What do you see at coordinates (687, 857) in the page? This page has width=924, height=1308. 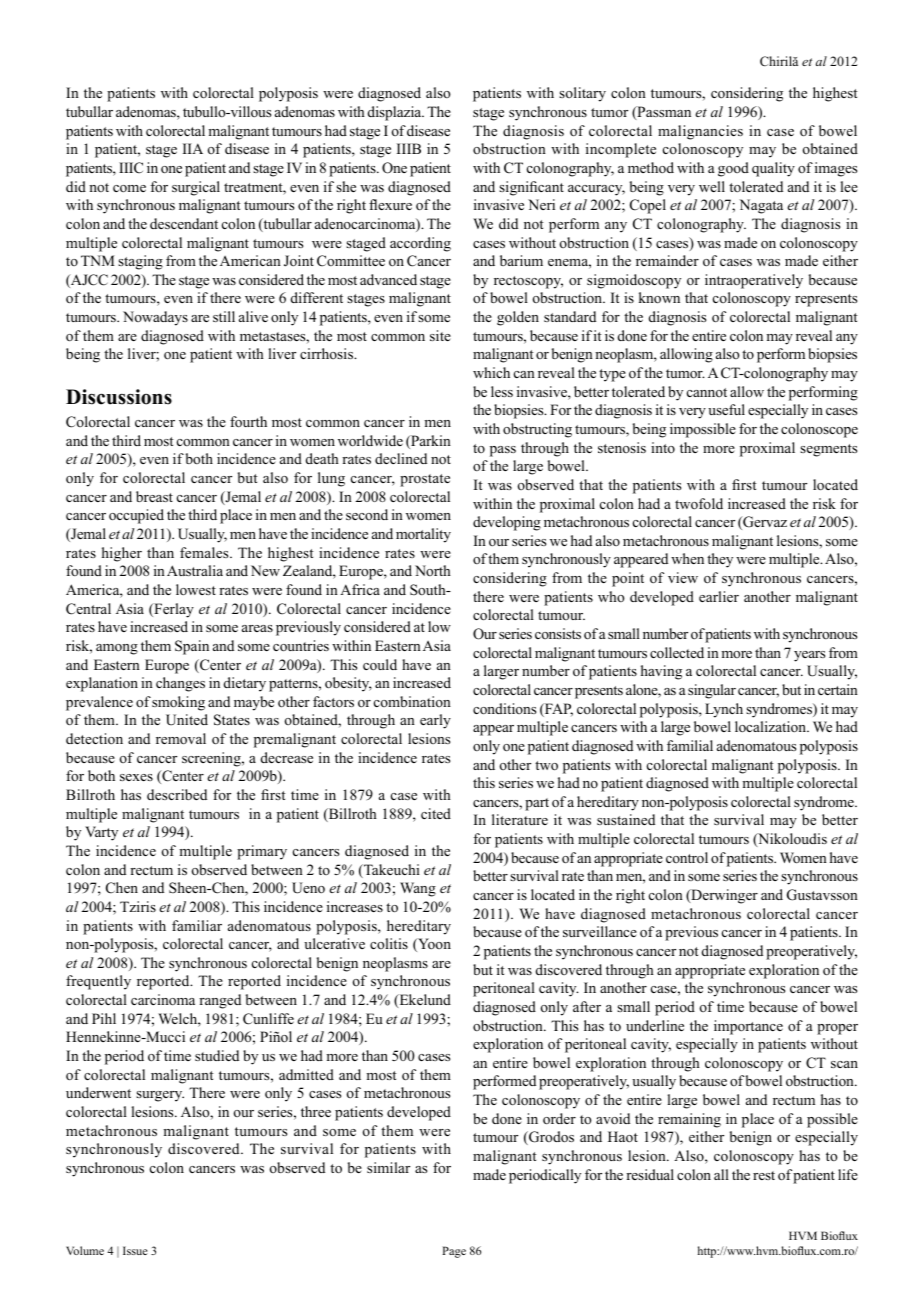 I see `control` at bounding box center [687, 857].
